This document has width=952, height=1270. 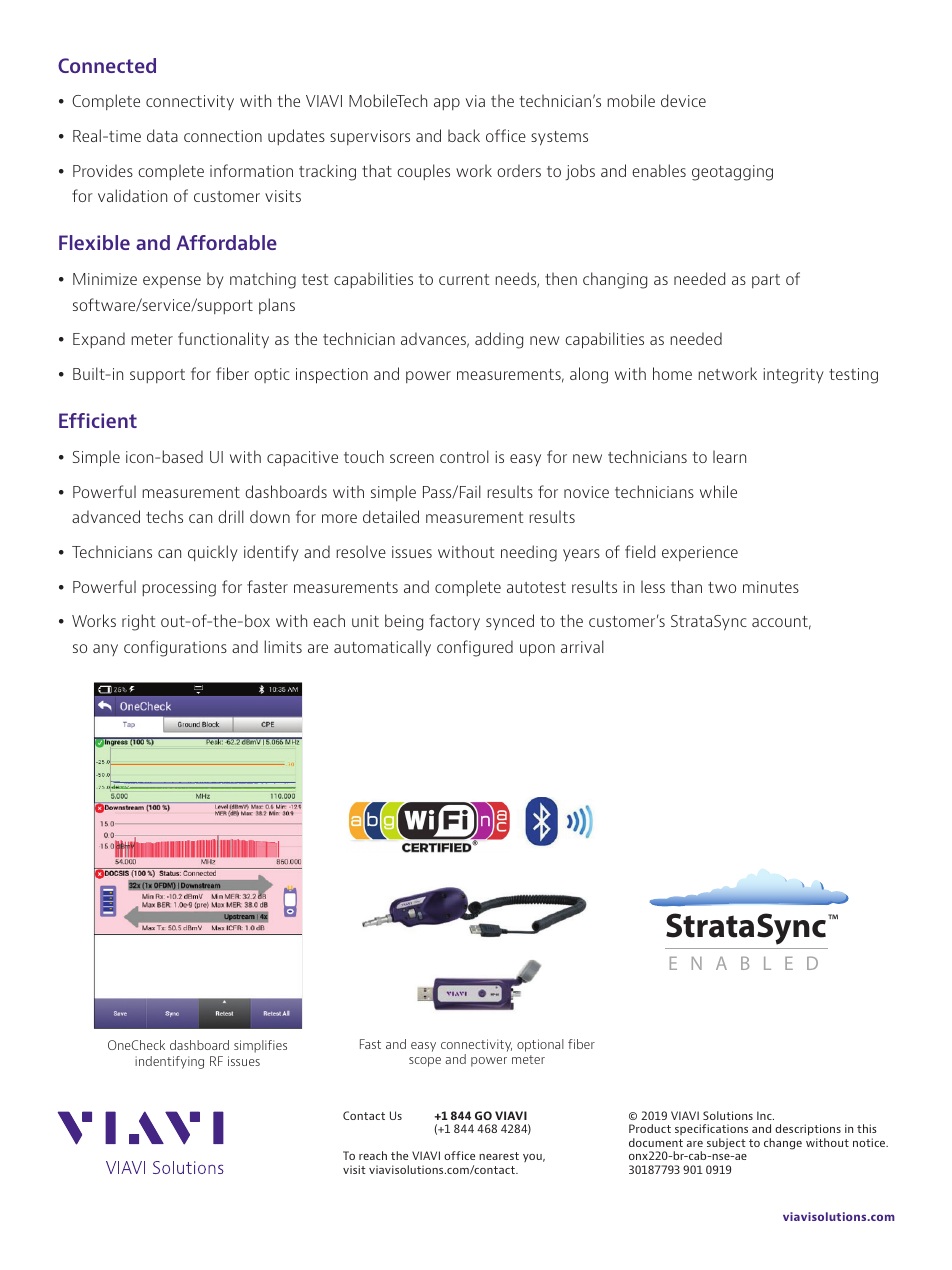 I want to click on device, so click(x=683, y=100).
